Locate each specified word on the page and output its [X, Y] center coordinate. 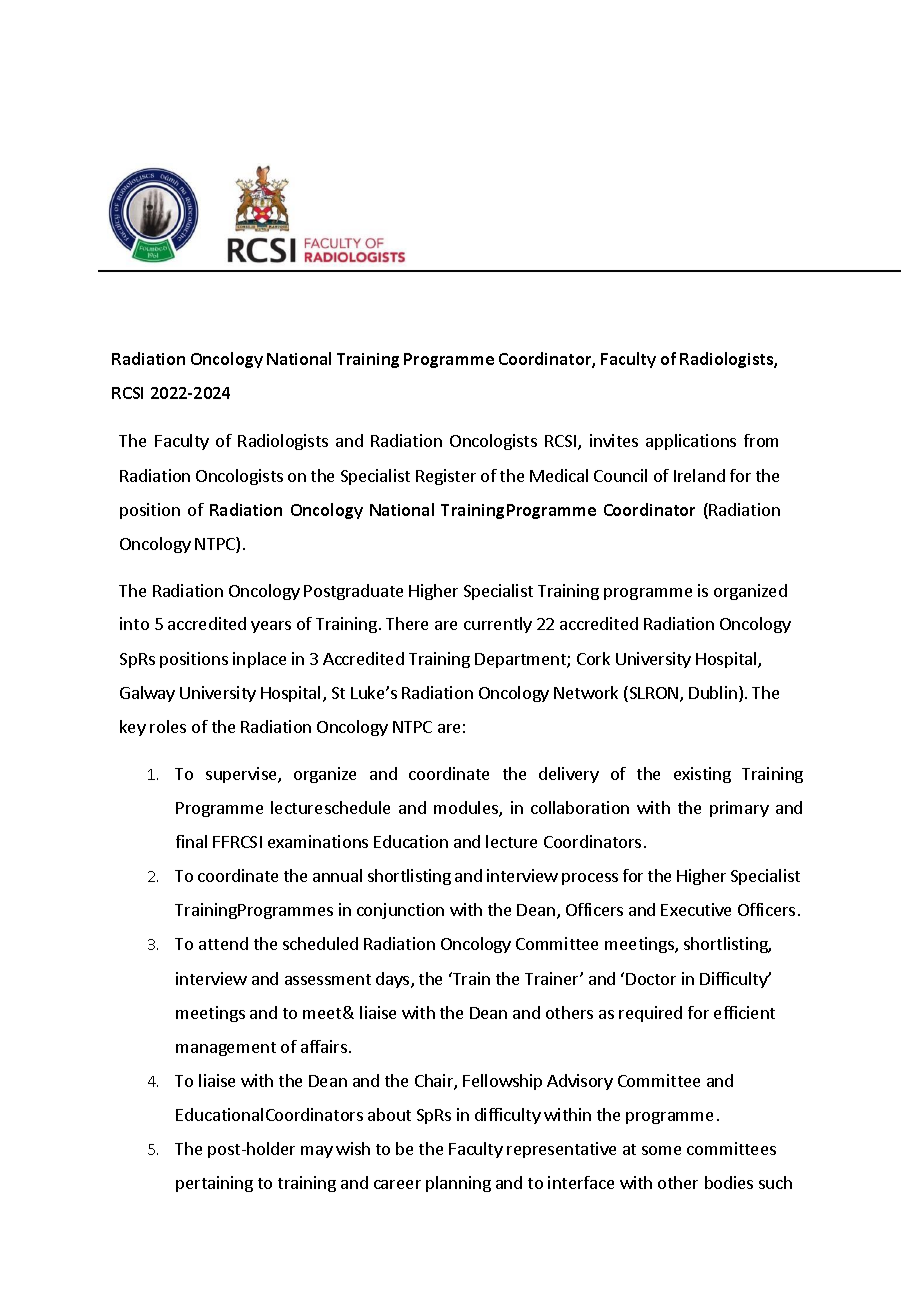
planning [458, 1184]
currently [498, 625]
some [661, 1150]
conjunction [400, 911]
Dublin [713, 692]
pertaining [214, 1184]
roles [168, 726]
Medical [559, 475]
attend [223, 943]
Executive [696, 909]
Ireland [699, 475]
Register [446, 477]
